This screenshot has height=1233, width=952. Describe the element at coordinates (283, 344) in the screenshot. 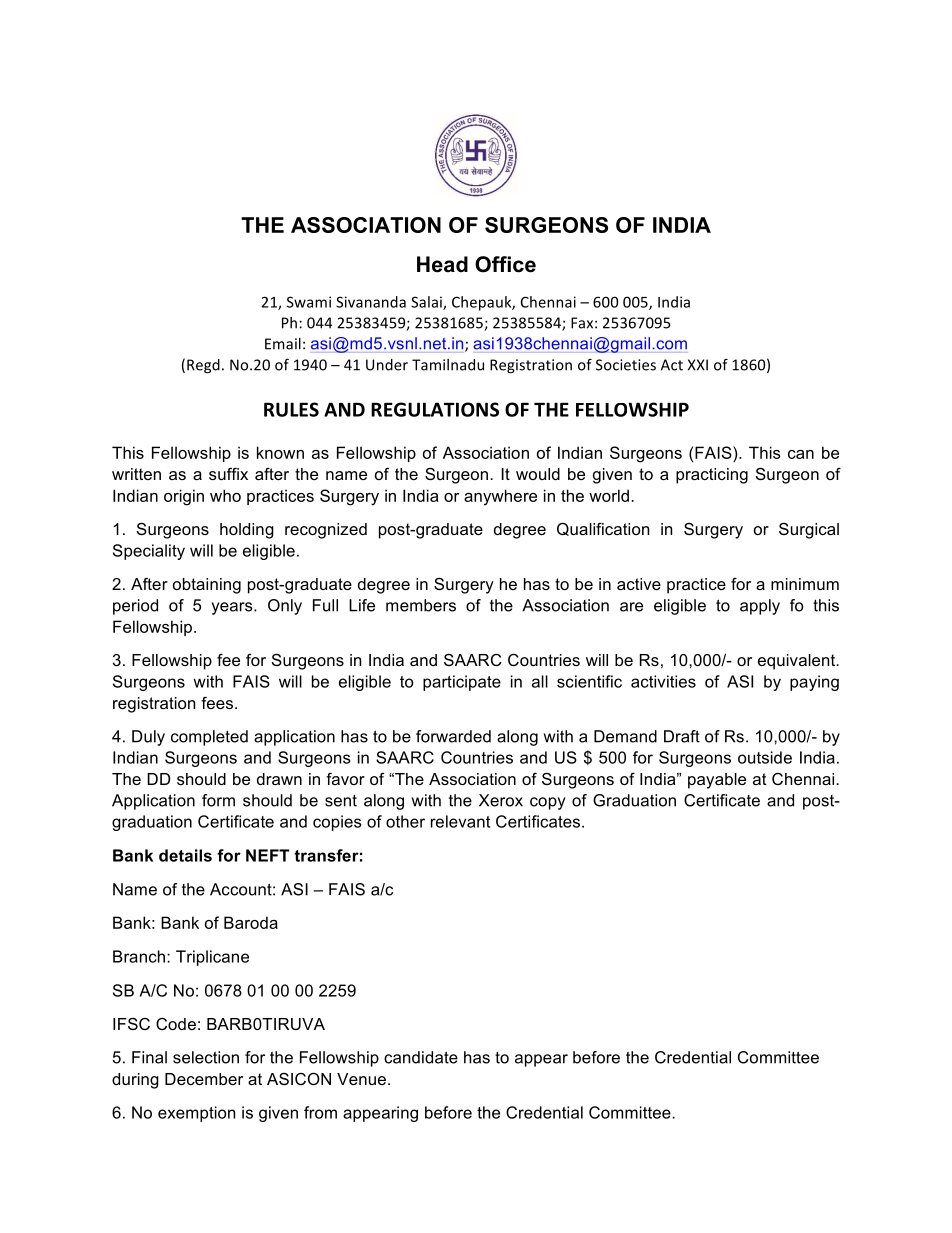

I see `Email` at that location.
